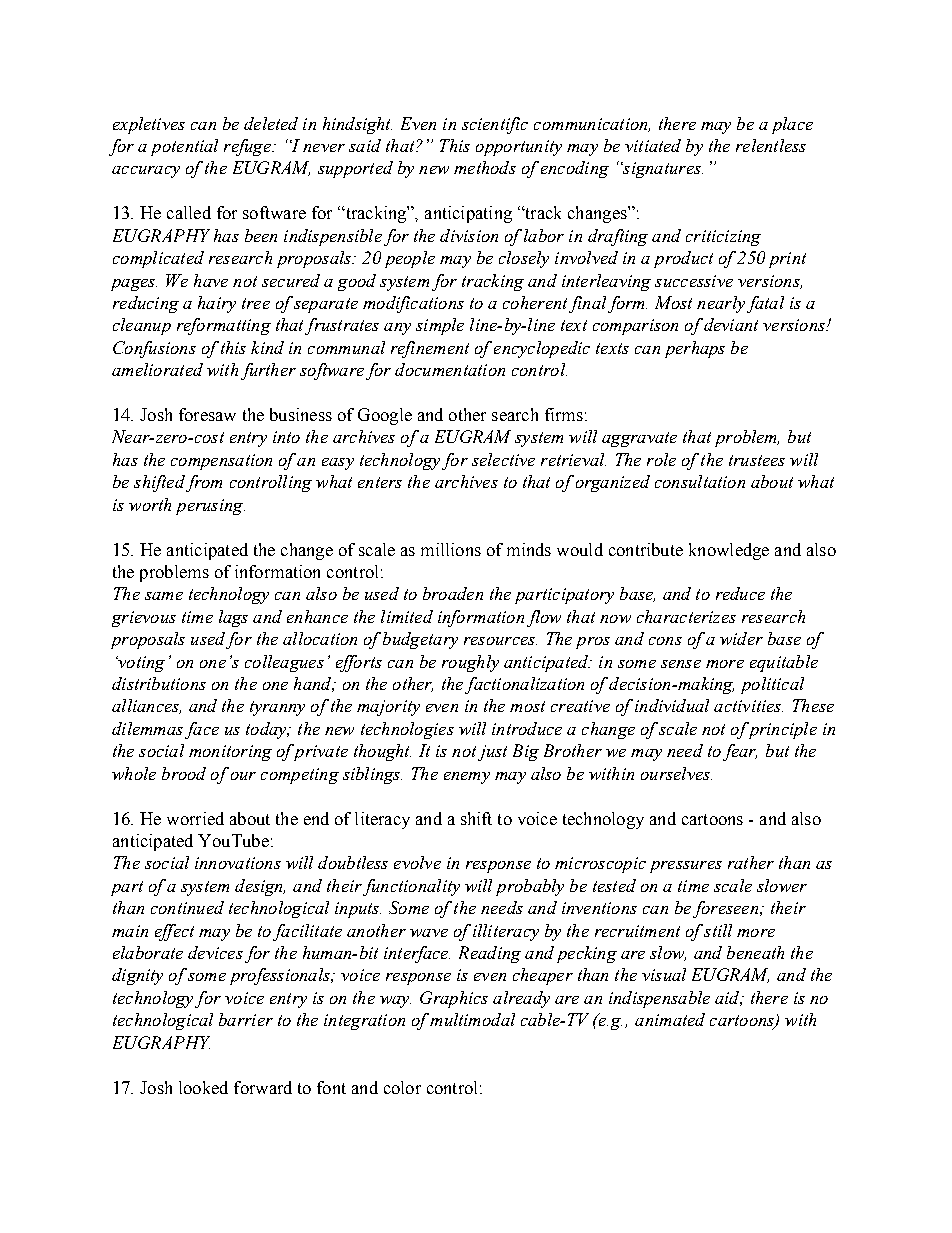 The image size is (952, 1233). Describe the element at coordinates (203, 1087) in the document. I see `looked` at that location.
